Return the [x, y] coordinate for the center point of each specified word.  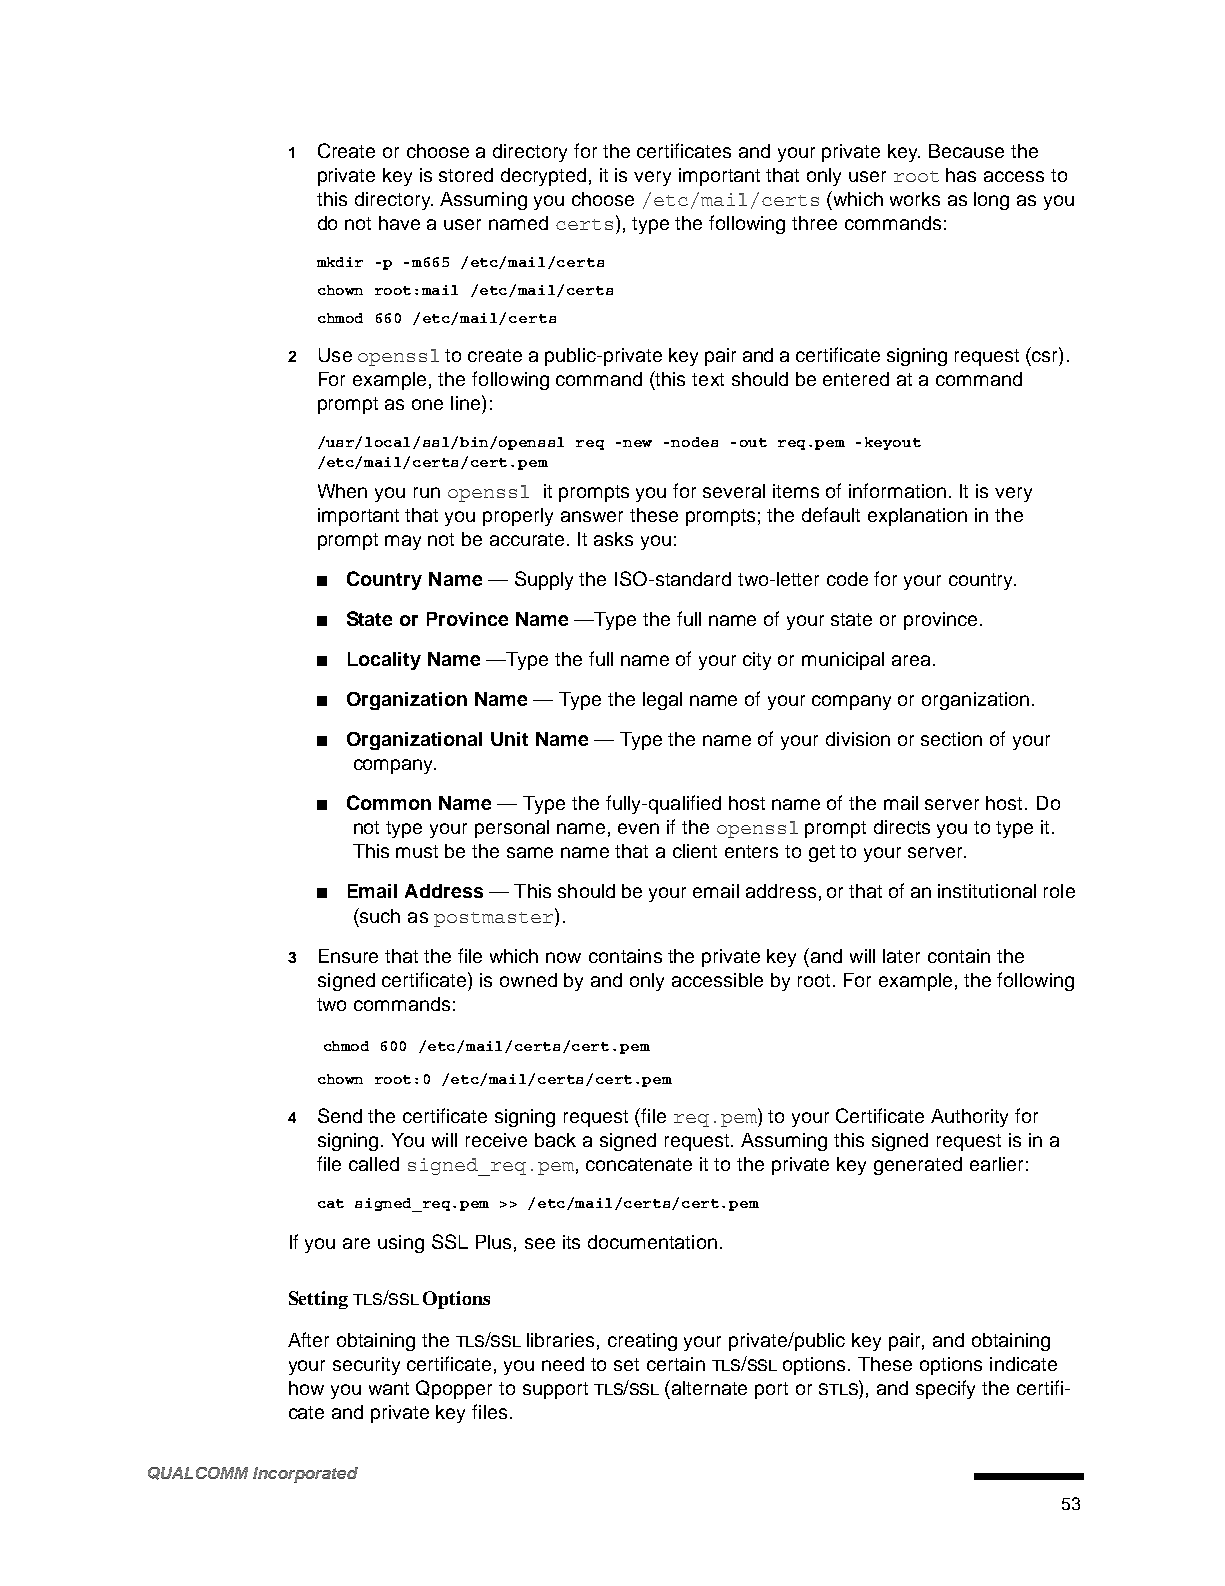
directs [902, 827]
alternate [709, 1388]
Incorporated [305, 1475]
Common [389, 802]
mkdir [340, 262]
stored [466, 175]
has [961, 175]
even [638, 828]
